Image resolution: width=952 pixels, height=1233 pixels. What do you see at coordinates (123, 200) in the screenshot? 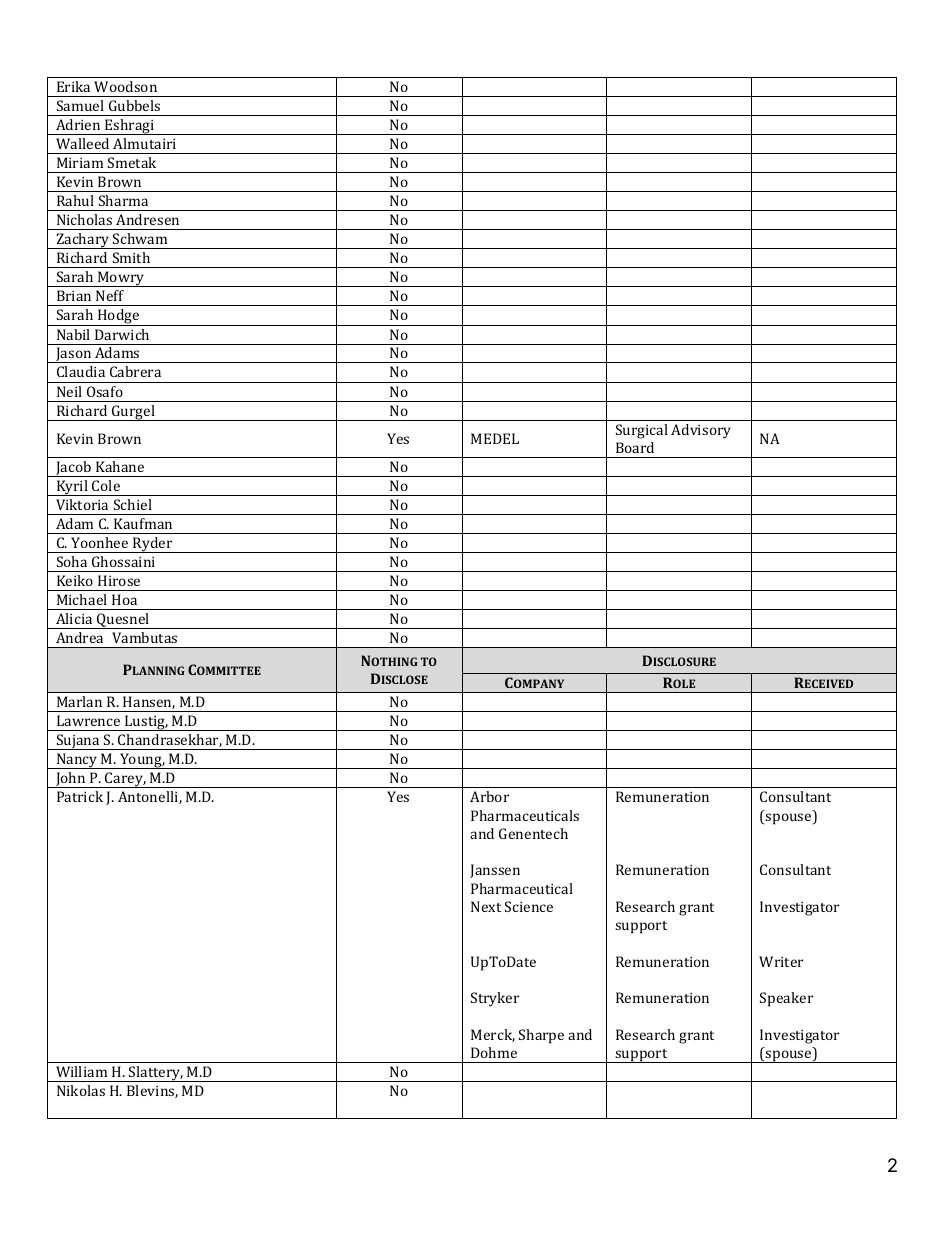
I see `Sharma` at bounding box center [123, 200].
